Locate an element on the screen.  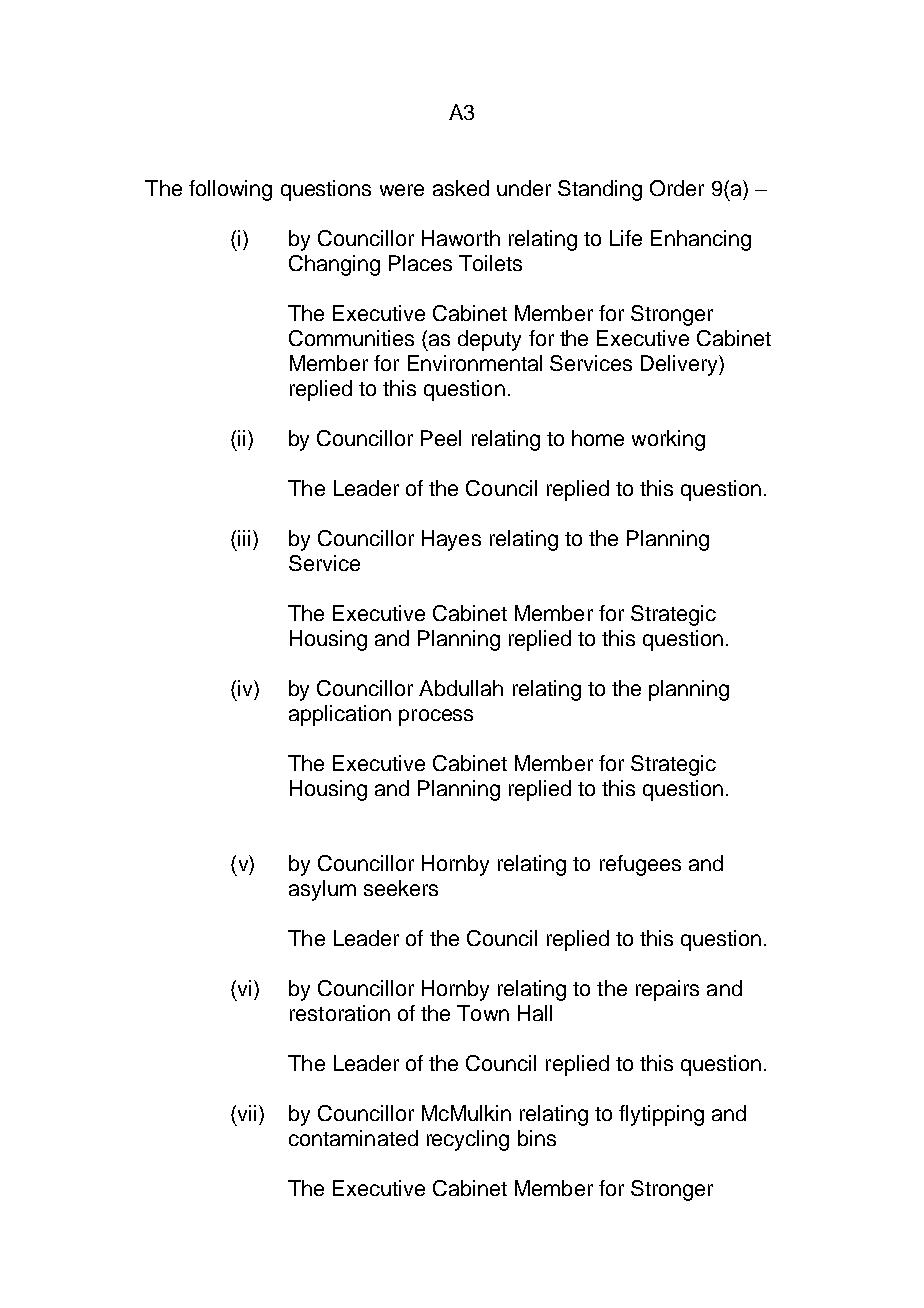
vii is located at coordinates (245, 1113).
